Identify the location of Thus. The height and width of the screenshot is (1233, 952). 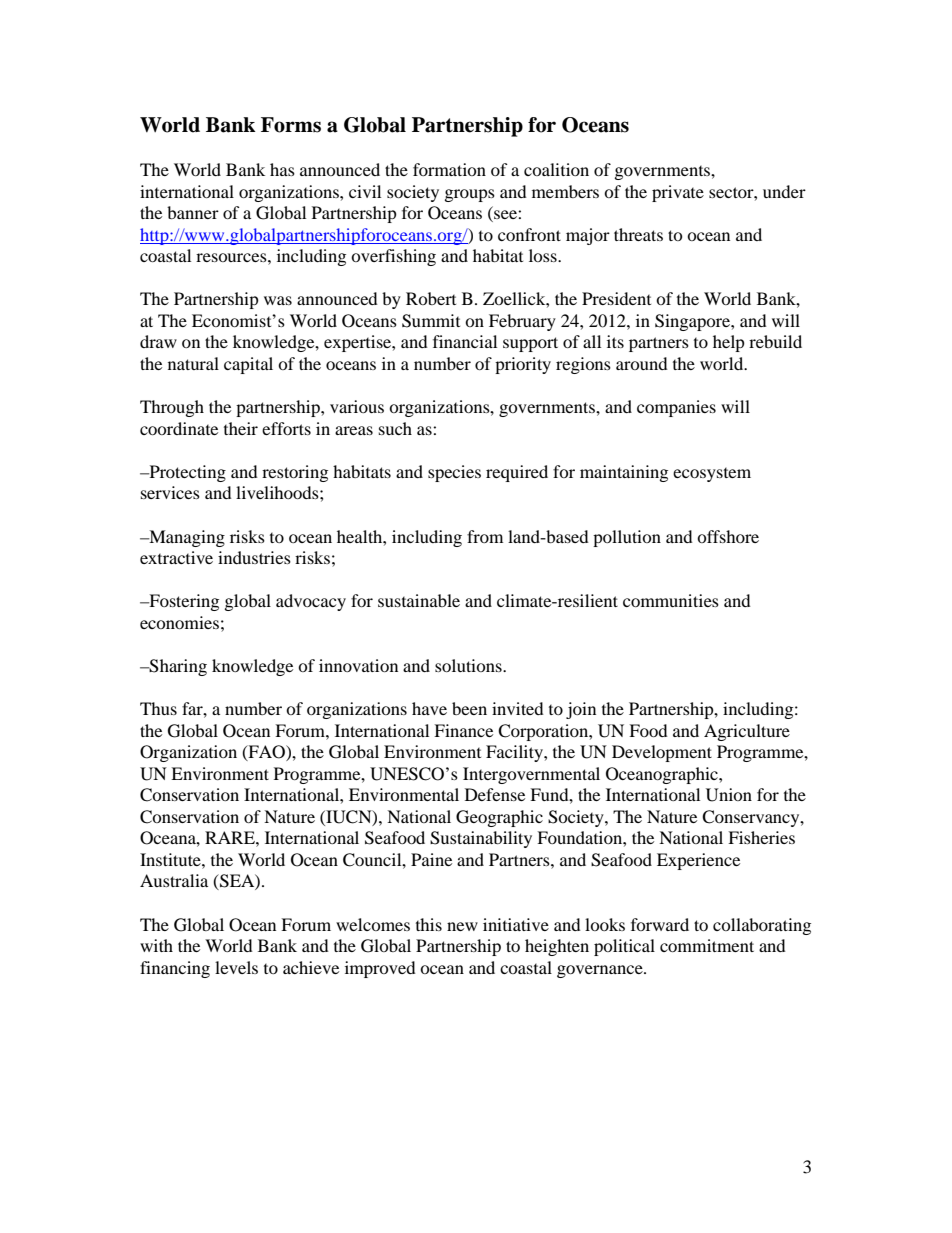
(158, 708).
